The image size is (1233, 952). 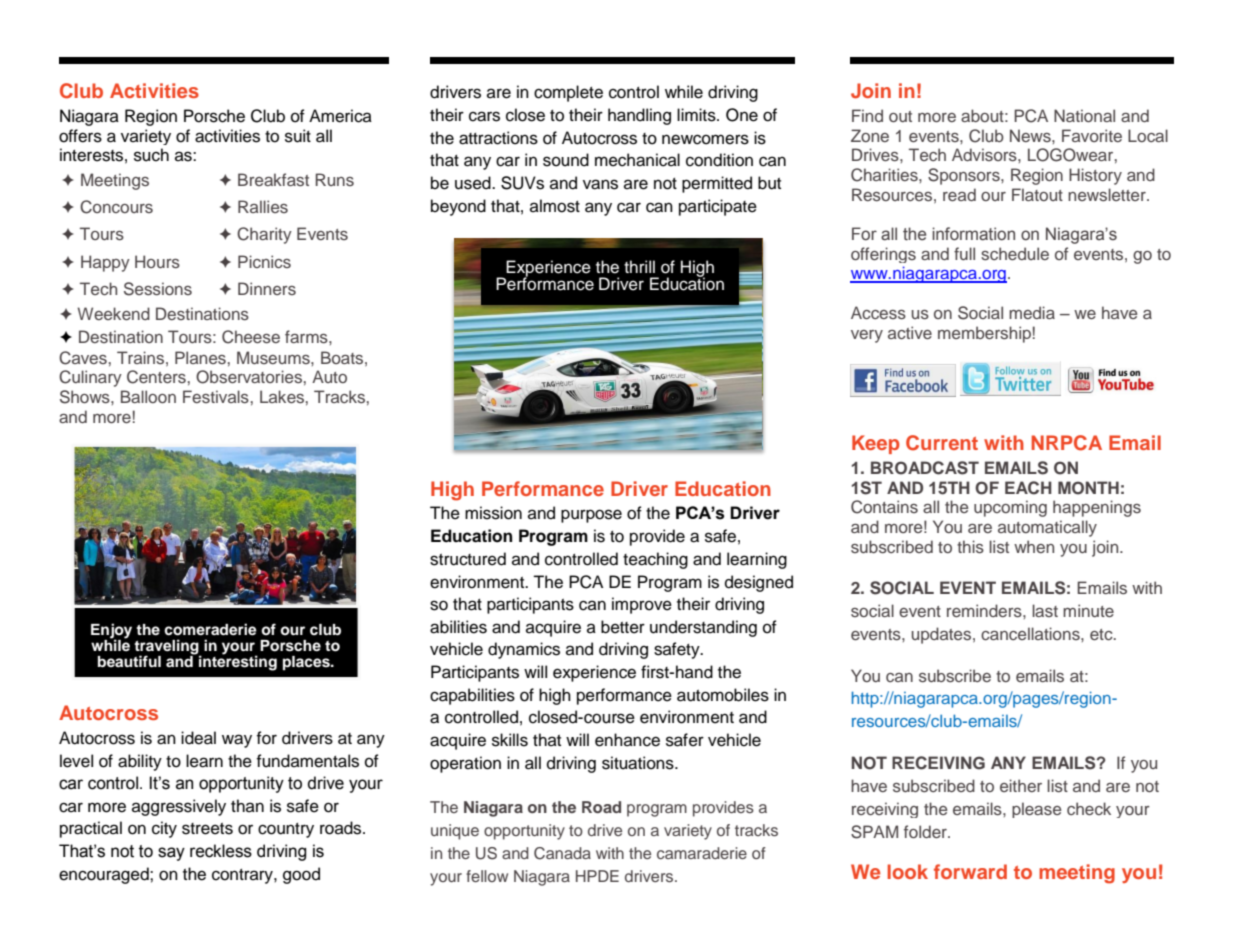 I want to click on upcoming, so click(x=1010, y=508).
